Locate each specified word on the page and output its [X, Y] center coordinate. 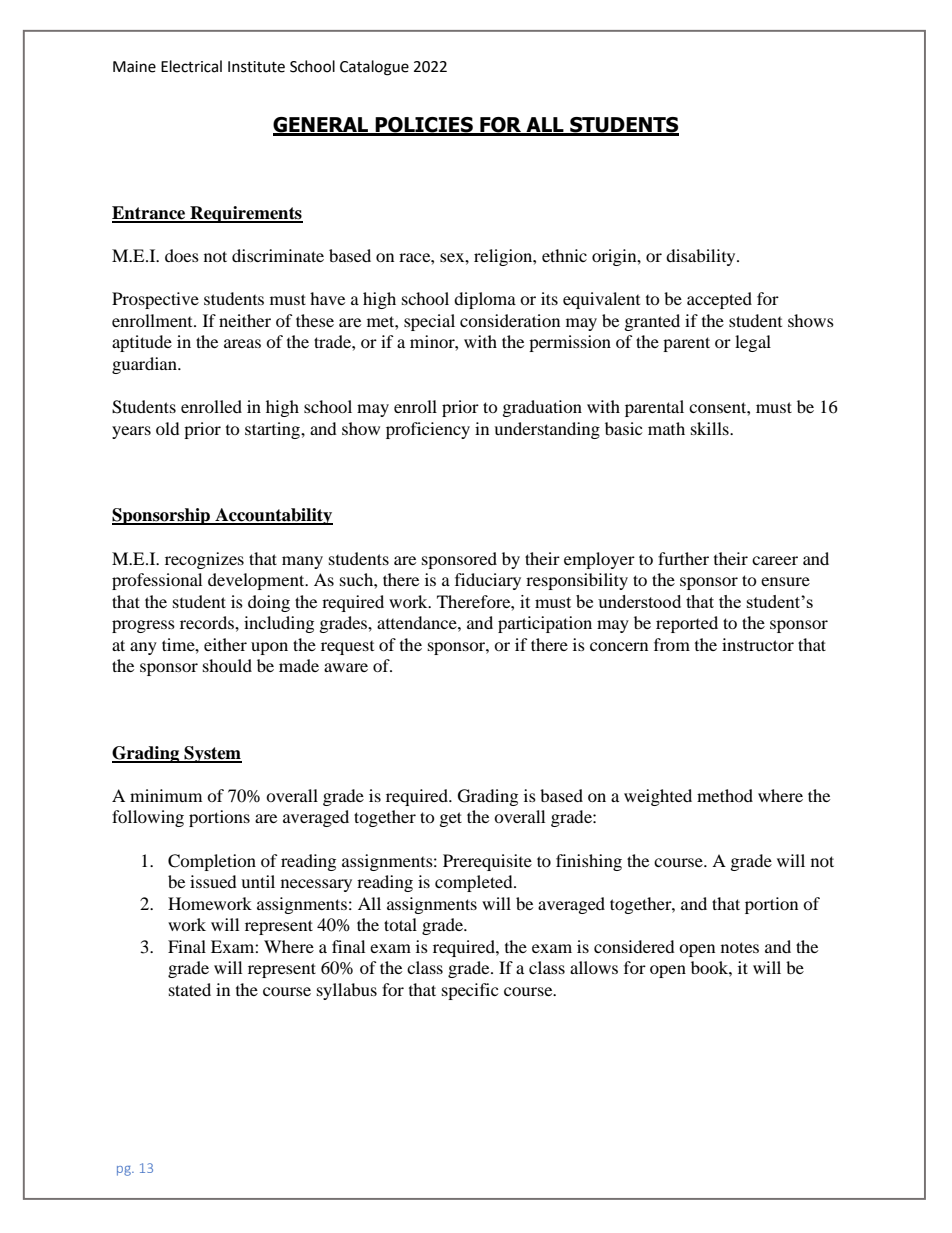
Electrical [191, 66]
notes [740, 947]
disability [702, 257]
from [672, 644]
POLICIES [424, 126]
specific [470, 991]
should [227, 665]
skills [711, 428]
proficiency [428, 430]
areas [242, 343]
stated [190, 989]
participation [545, 624]
